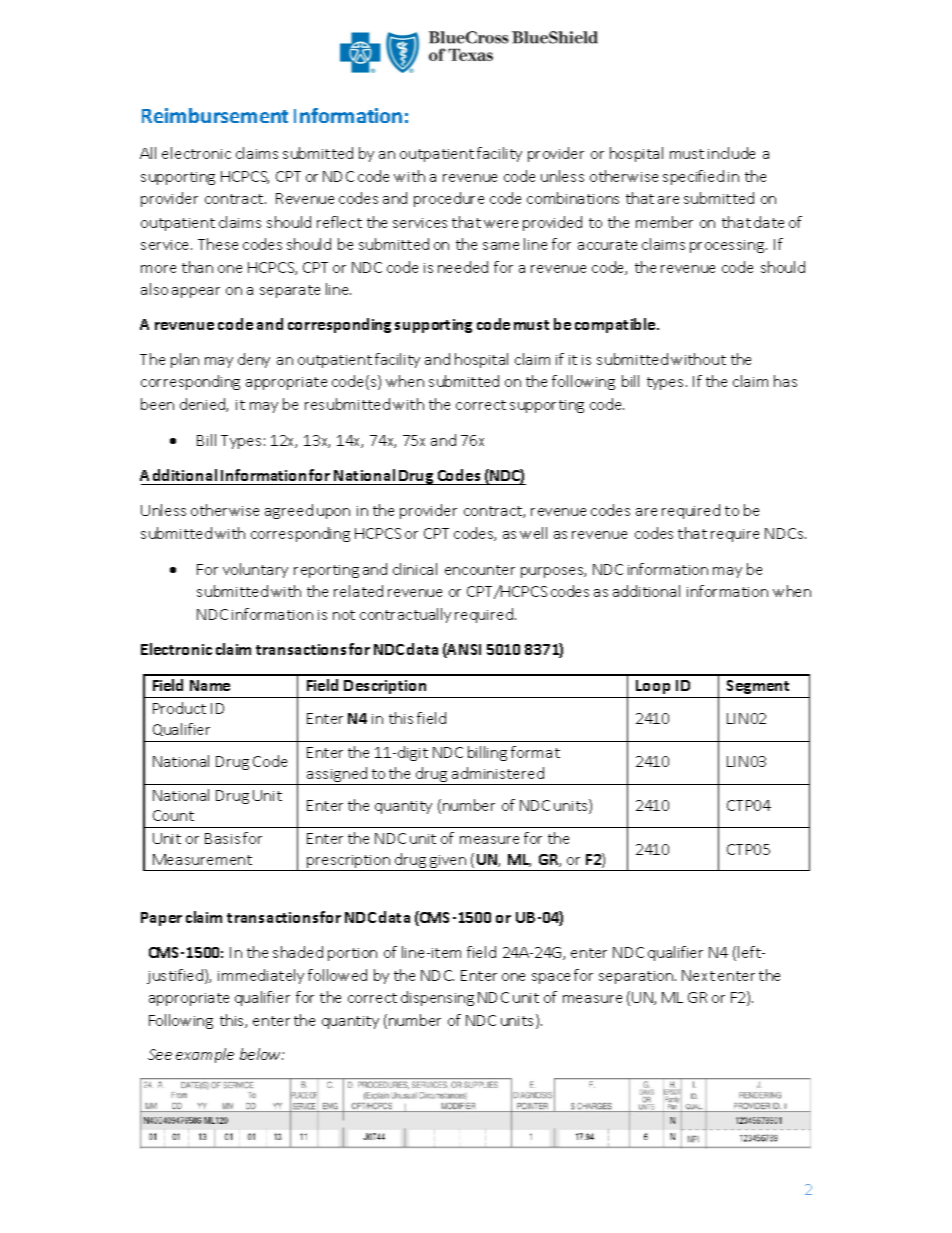 The image size is (952, 1233). What do you see at coordinates (437, 998) in the page?
I see `dispensing` at bounding box center [437, 998].
